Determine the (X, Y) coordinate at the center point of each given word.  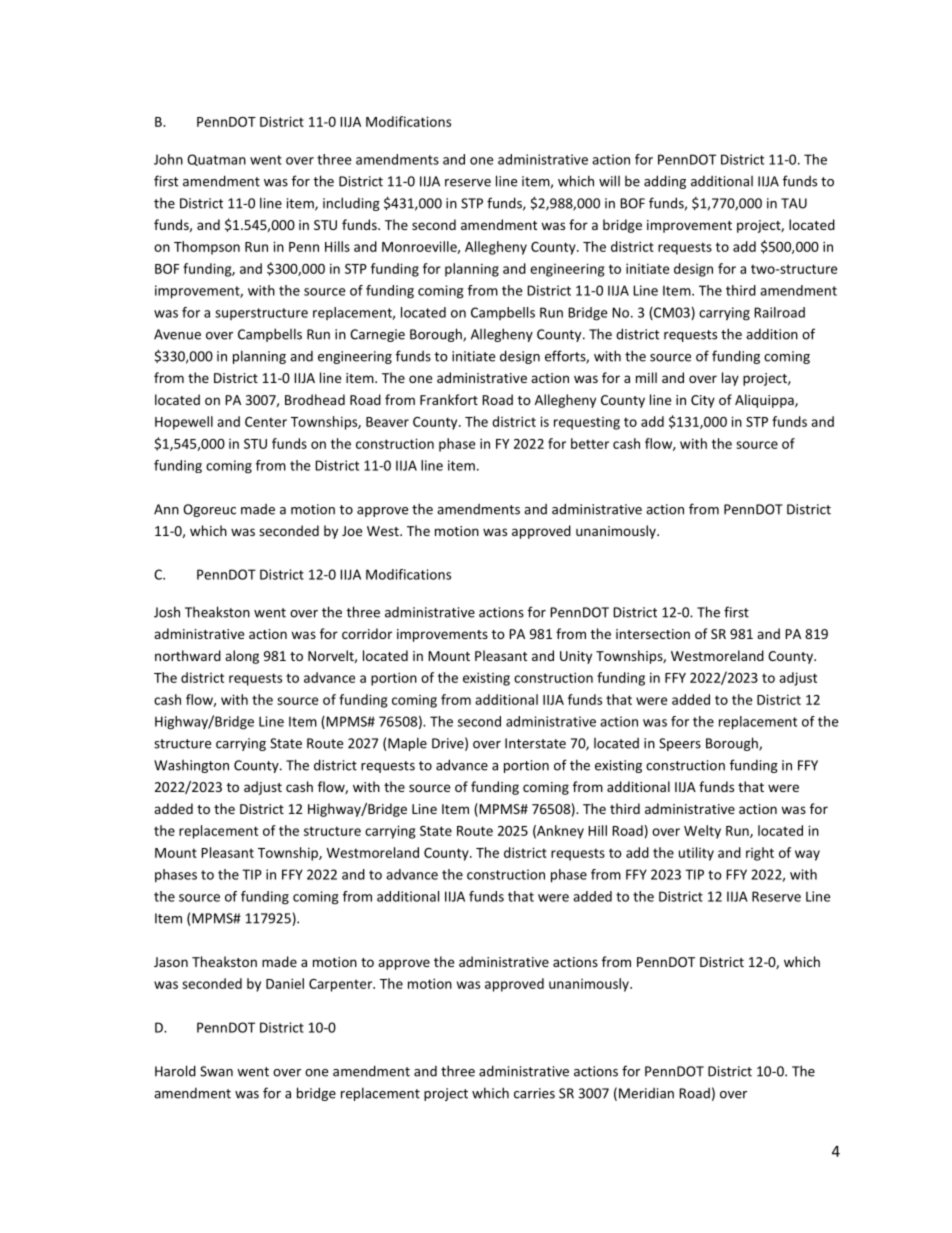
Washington (191, 766)
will (609, 181)
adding (665, 182)
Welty (702, 832)
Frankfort (449, 399)
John (168, 159)
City (703, 401)
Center (266, 422)
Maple (407, 744)
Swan (216, 1071)
